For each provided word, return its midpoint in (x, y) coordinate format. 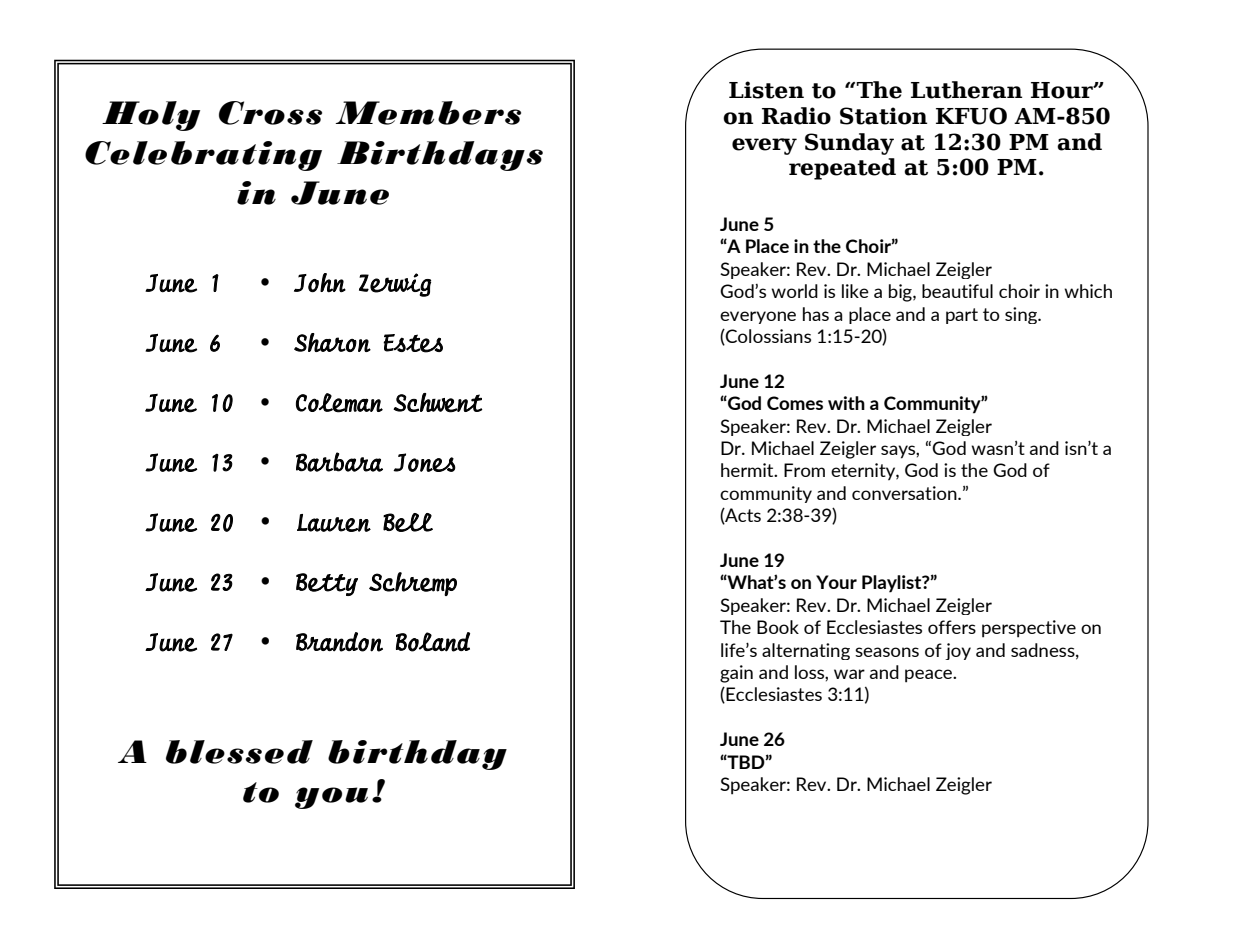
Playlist (893, 584)
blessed (239, 752)
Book (778, 627)
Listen (766, 90)
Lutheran (966, 90)
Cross (270, 113)
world (794, 291)
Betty (327, 584)
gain (736, 674)
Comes (795, 403)
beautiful (957, 291)
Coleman (339, 403)
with (846, 403)
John (320, 283)
